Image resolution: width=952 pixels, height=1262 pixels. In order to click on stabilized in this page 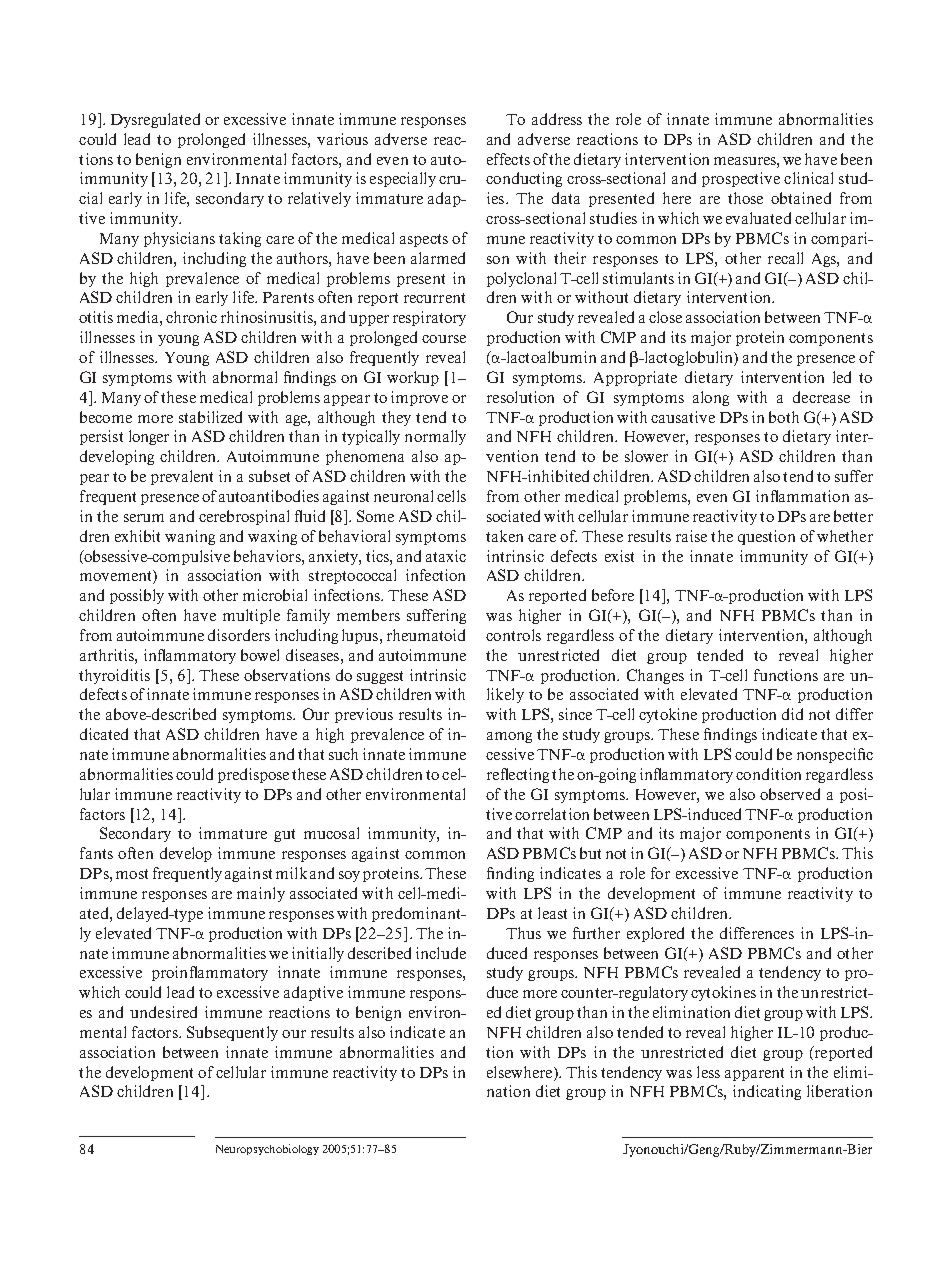, I will do `click(210, 417)`.
